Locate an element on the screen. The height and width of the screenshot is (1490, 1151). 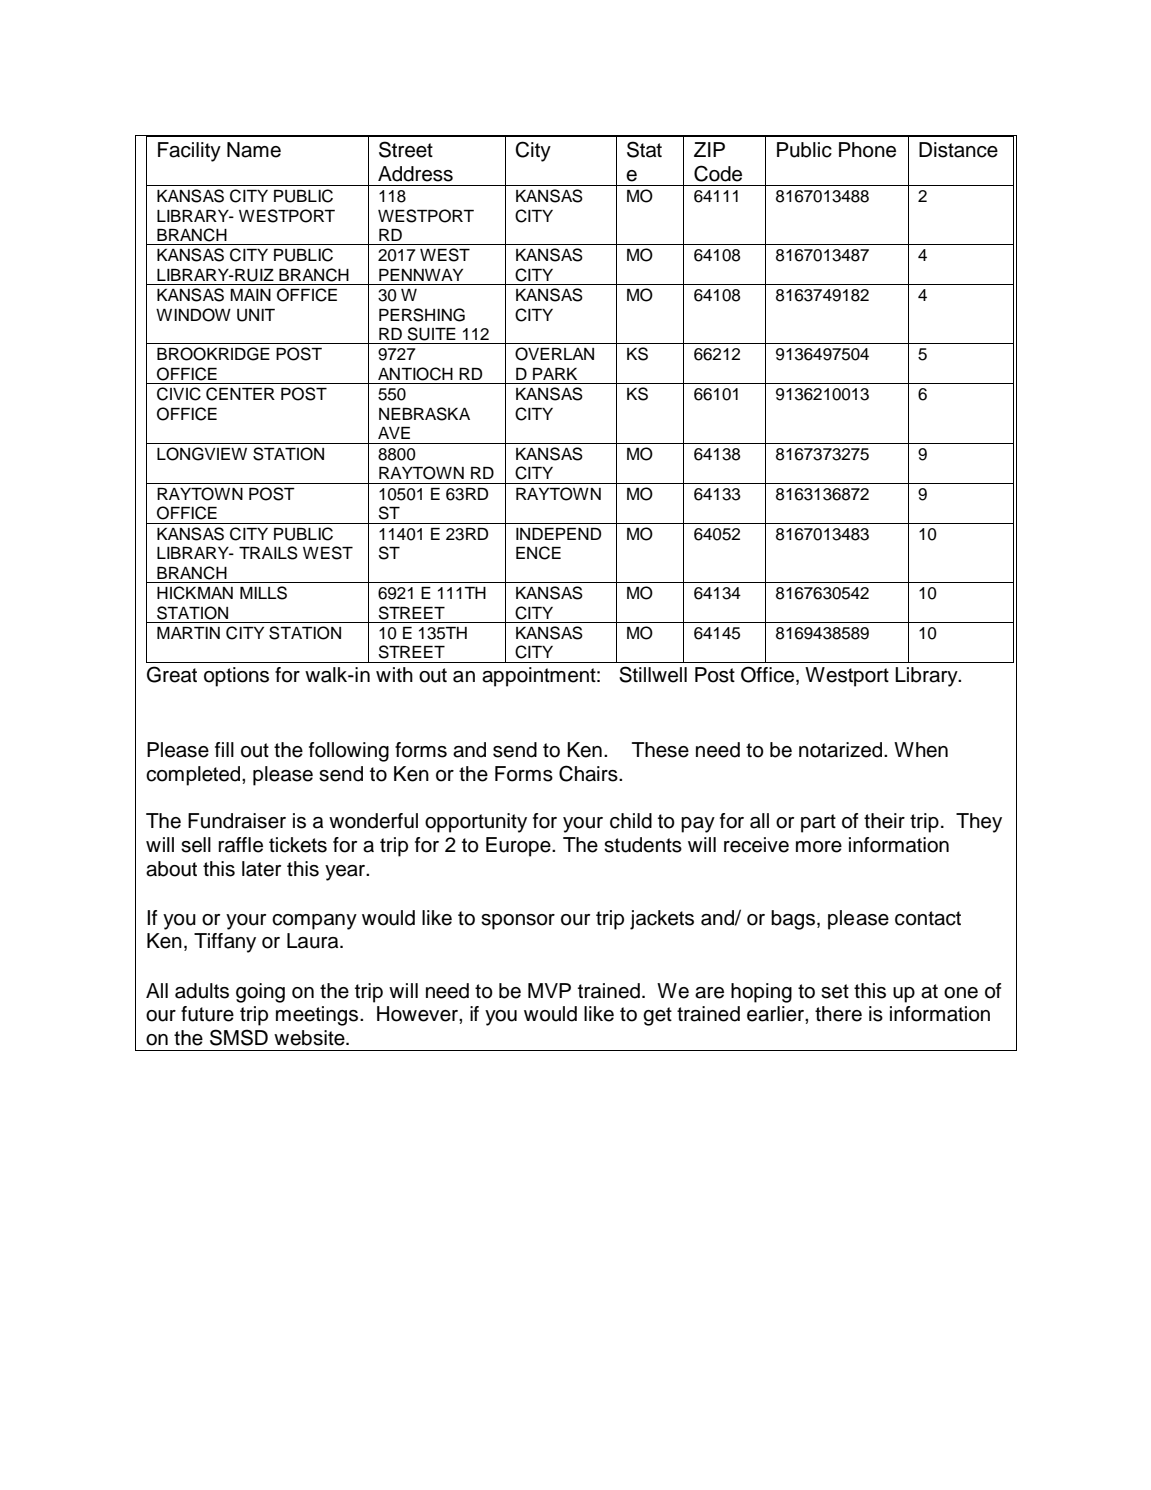
PARK is located at coordinates (555, 374).
